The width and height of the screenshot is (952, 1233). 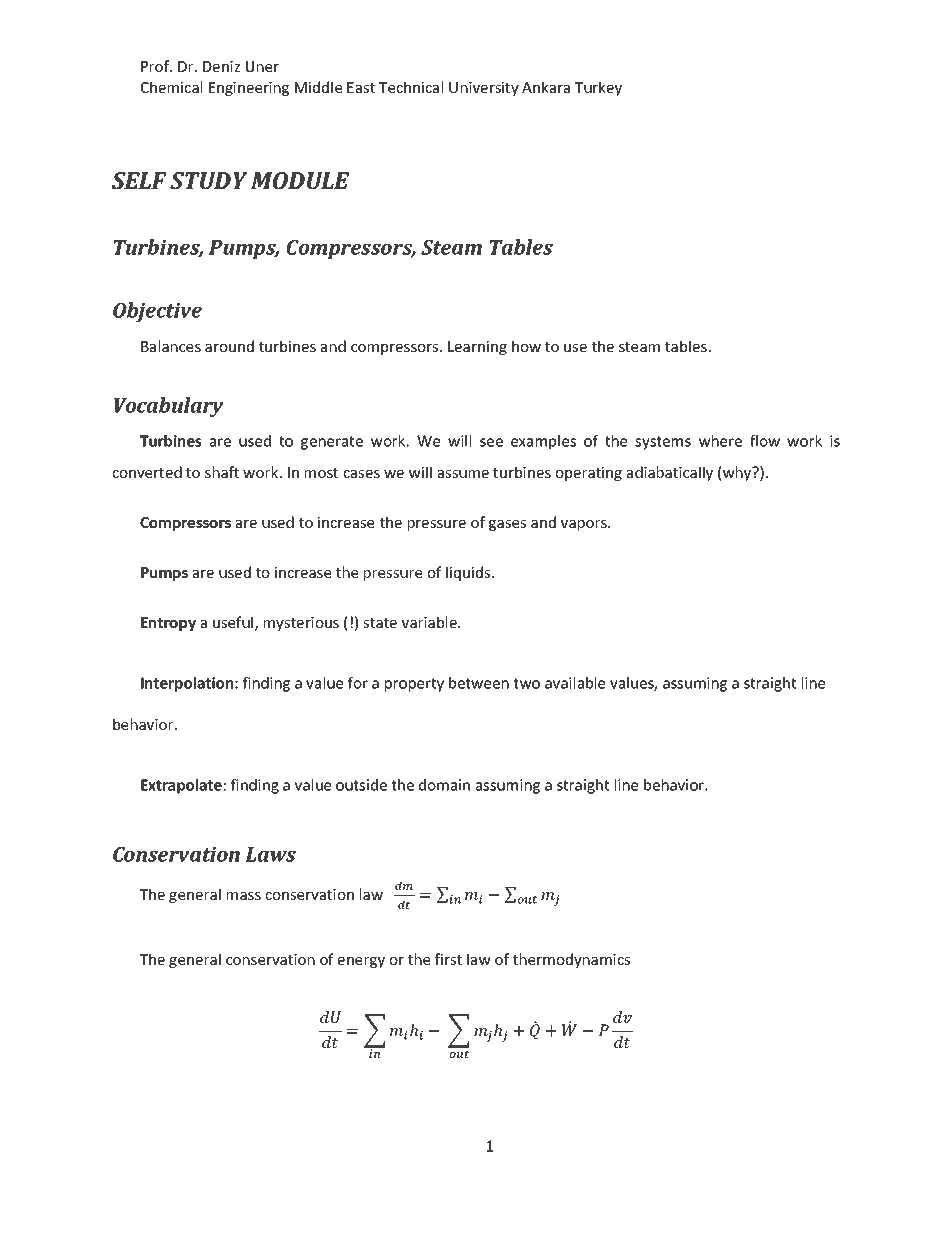 I want to click on assume, so click(x=463, y=474).
